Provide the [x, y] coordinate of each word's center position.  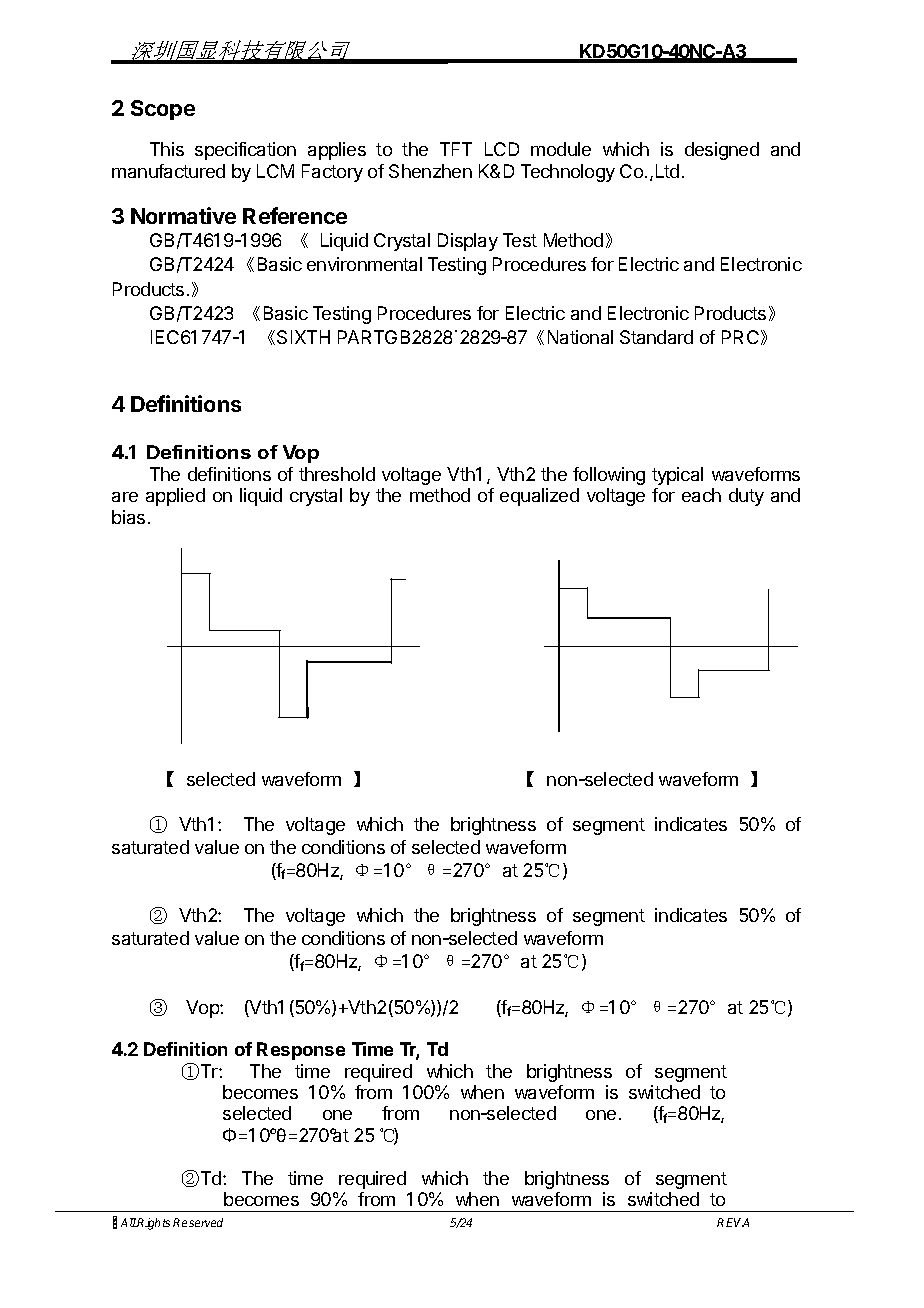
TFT [456, 149]
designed [722, 151]
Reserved [198, 1222]
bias [128, 517]
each [701, 495]
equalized [539, 497]
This [167, 149]
